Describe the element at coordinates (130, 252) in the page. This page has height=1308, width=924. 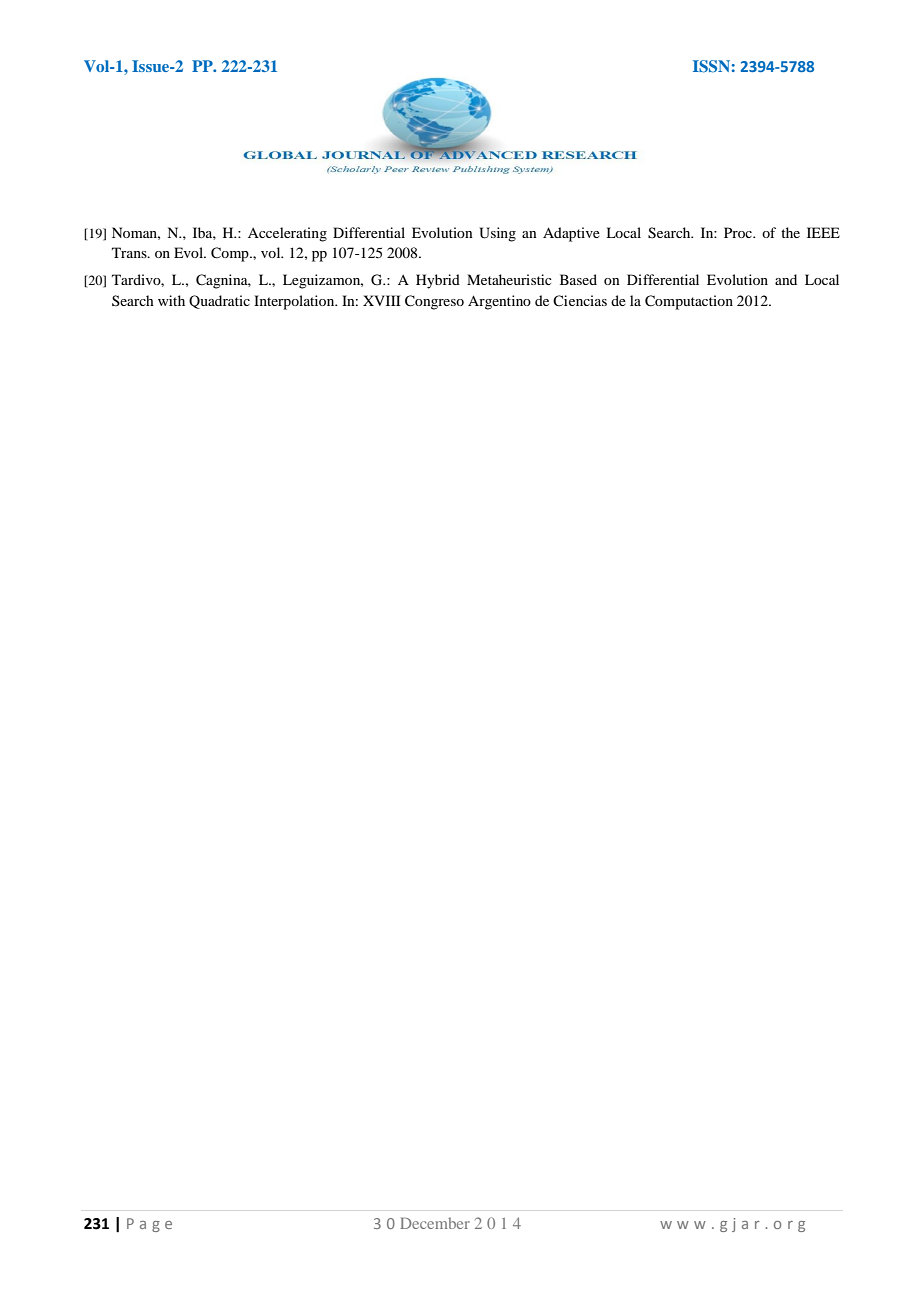
I see `Trans` at that location.
